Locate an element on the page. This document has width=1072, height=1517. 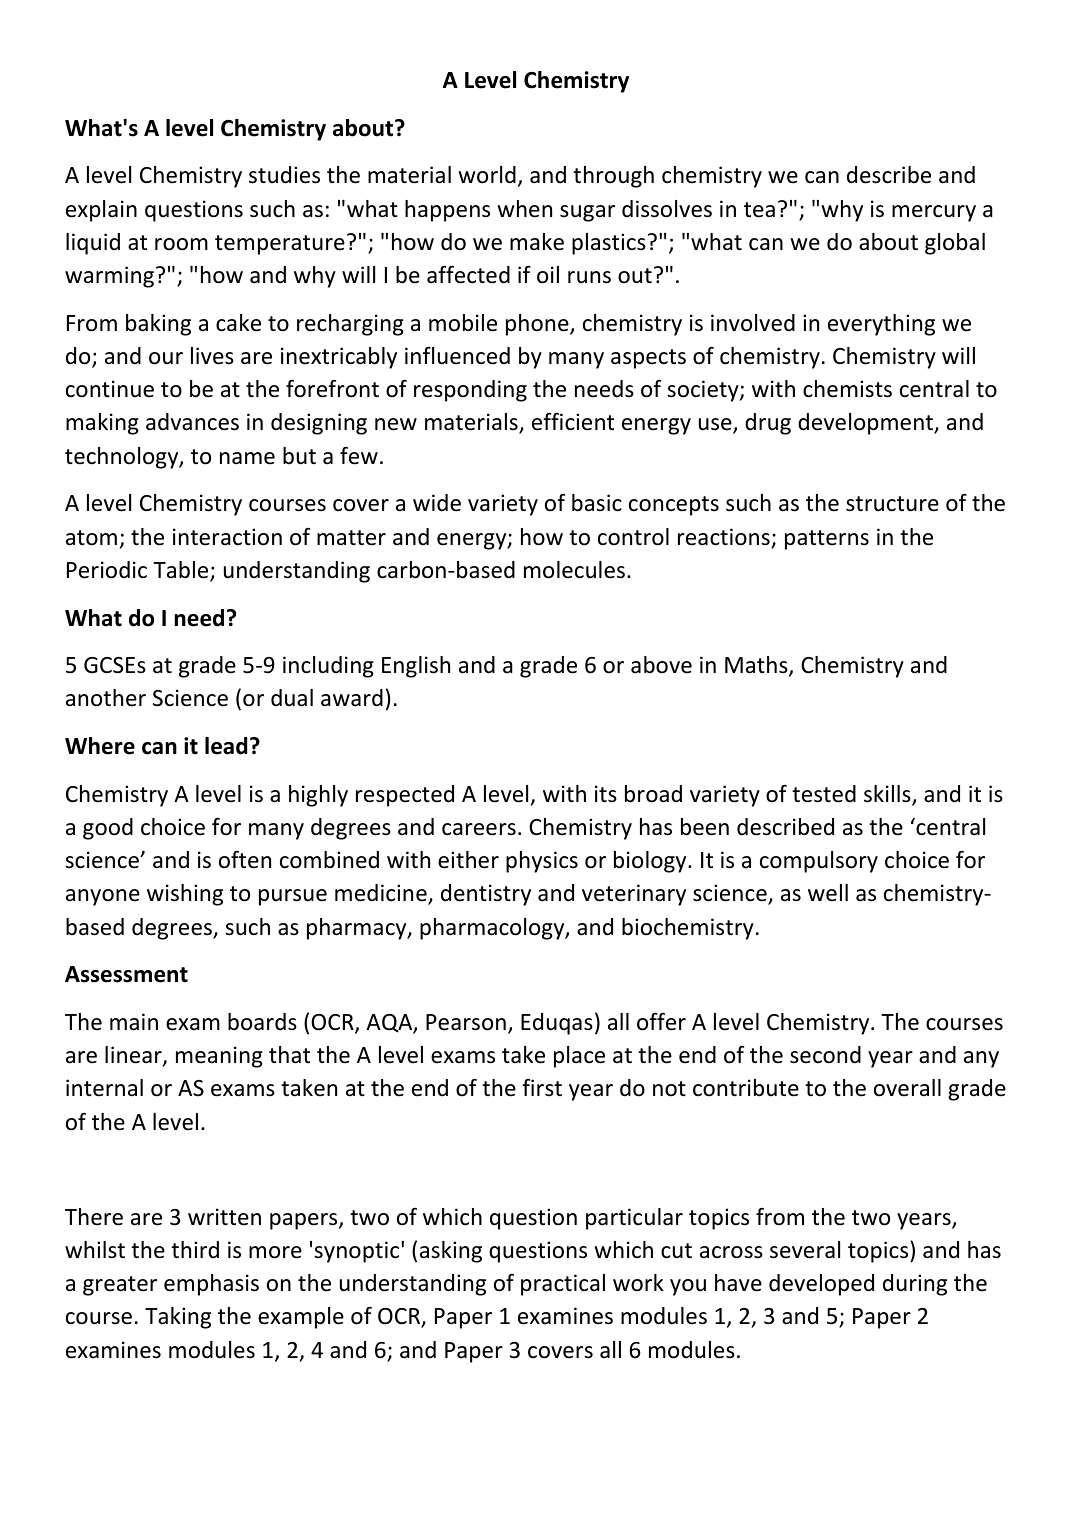
practical is located at coordinates (563, 1285).
